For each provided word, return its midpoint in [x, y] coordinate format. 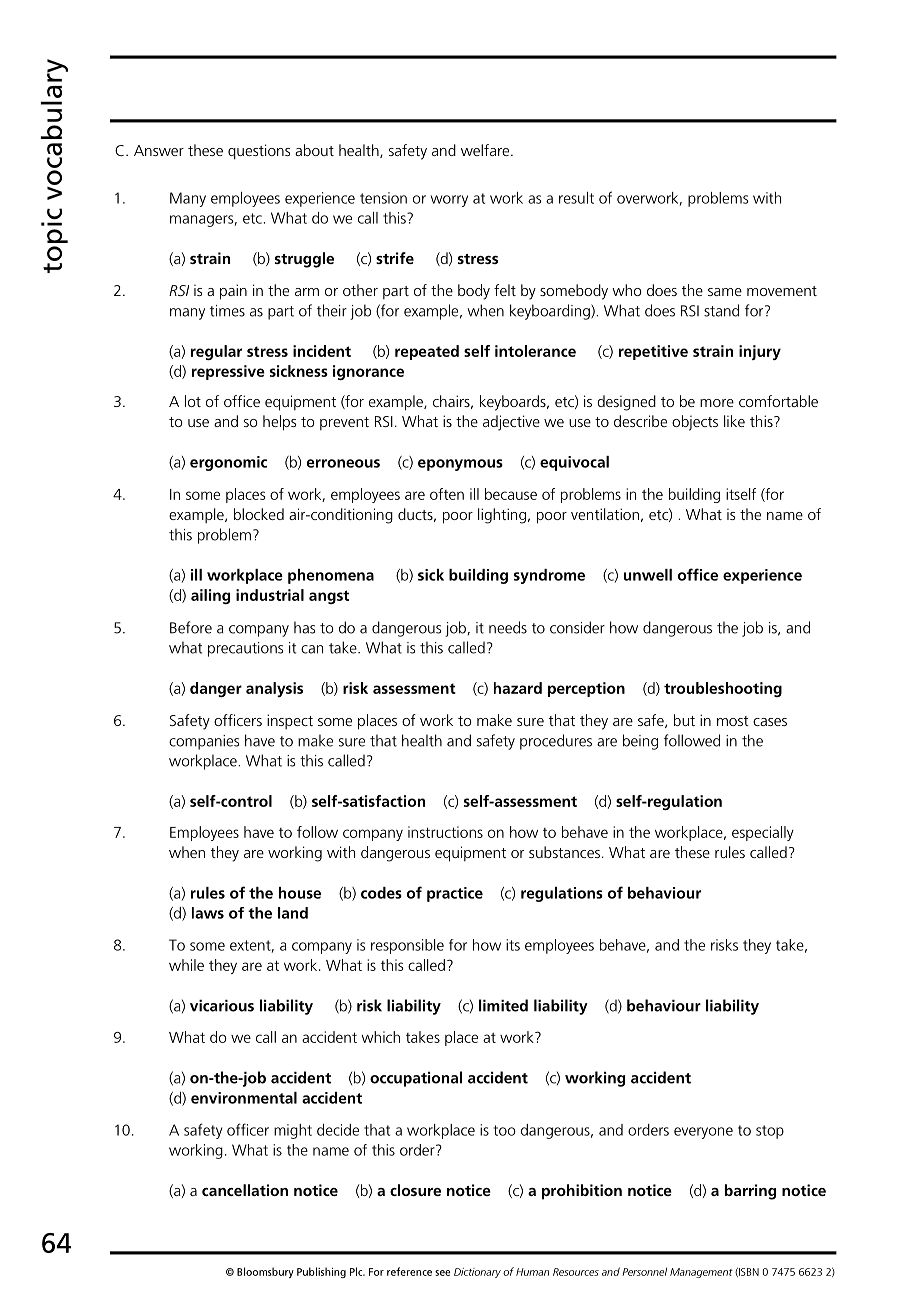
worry [449, 201]
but [684, 720]
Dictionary [477, 1273]
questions [259, 152]
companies [204, 742]
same [725, 292]
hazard [518, 688]
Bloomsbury [265, 1272]
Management [701, 1273]
